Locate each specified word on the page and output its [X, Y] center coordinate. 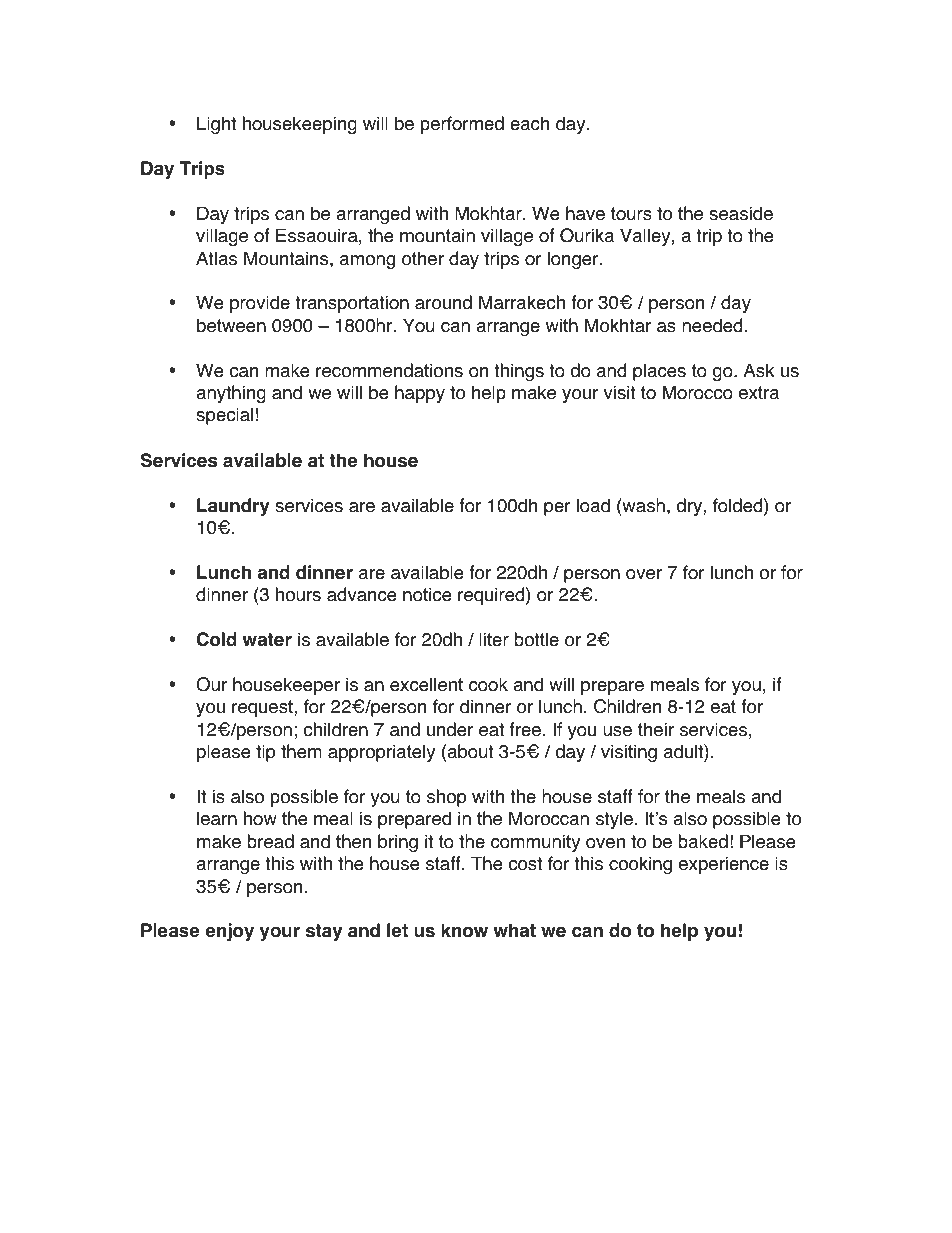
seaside [741, 213]
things [519, 372]
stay [324, 932]
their [656, 729]
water [267, 640]
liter [494, 639]
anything [231, 394]
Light [216, 125]
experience [724, 865]
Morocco [698, 392]
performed [462, 125]
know [464, 930]
